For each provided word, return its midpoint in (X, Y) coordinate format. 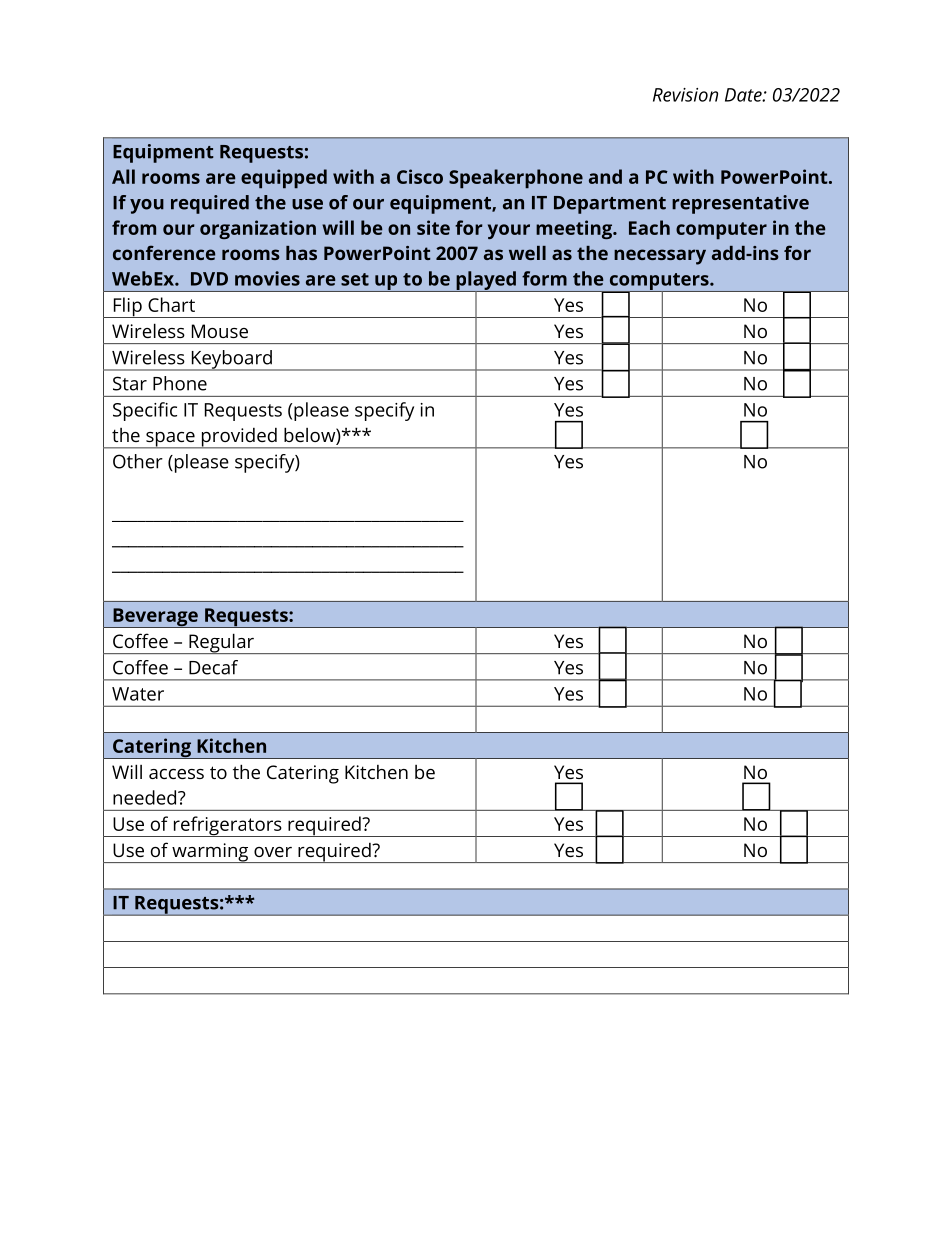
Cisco (420, 176)
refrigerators (227, 826)
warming (210, 853)
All (123, 176)
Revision (685, 95)
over (273, 852)
